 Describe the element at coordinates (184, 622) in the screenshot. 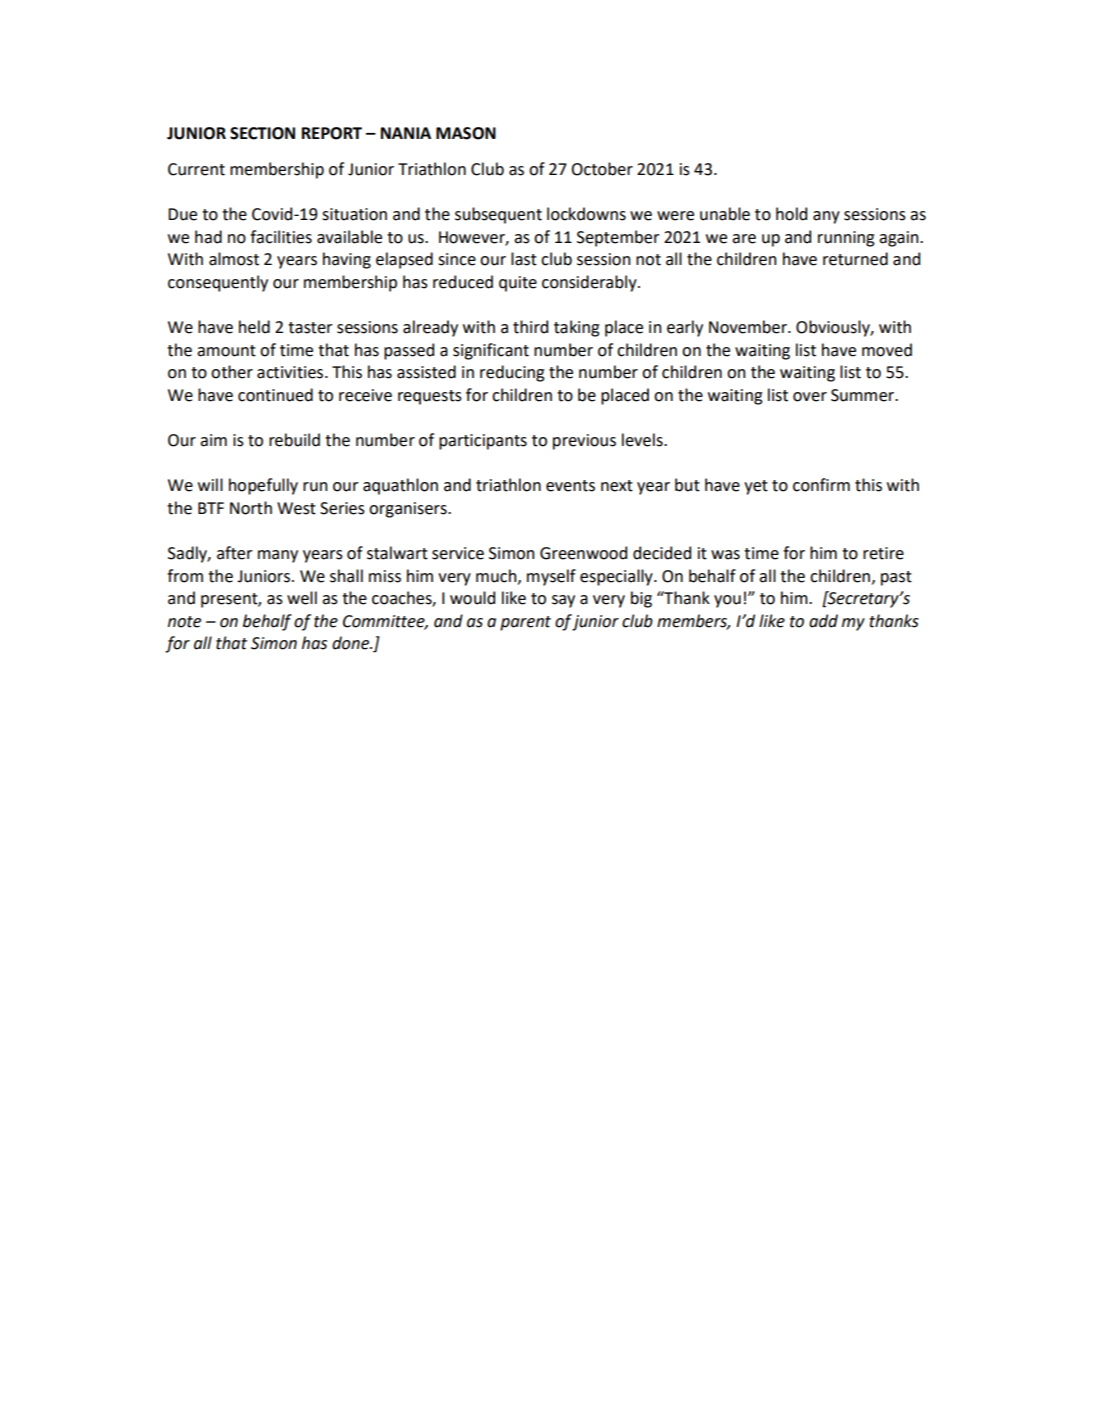

I see `note` at that location.
